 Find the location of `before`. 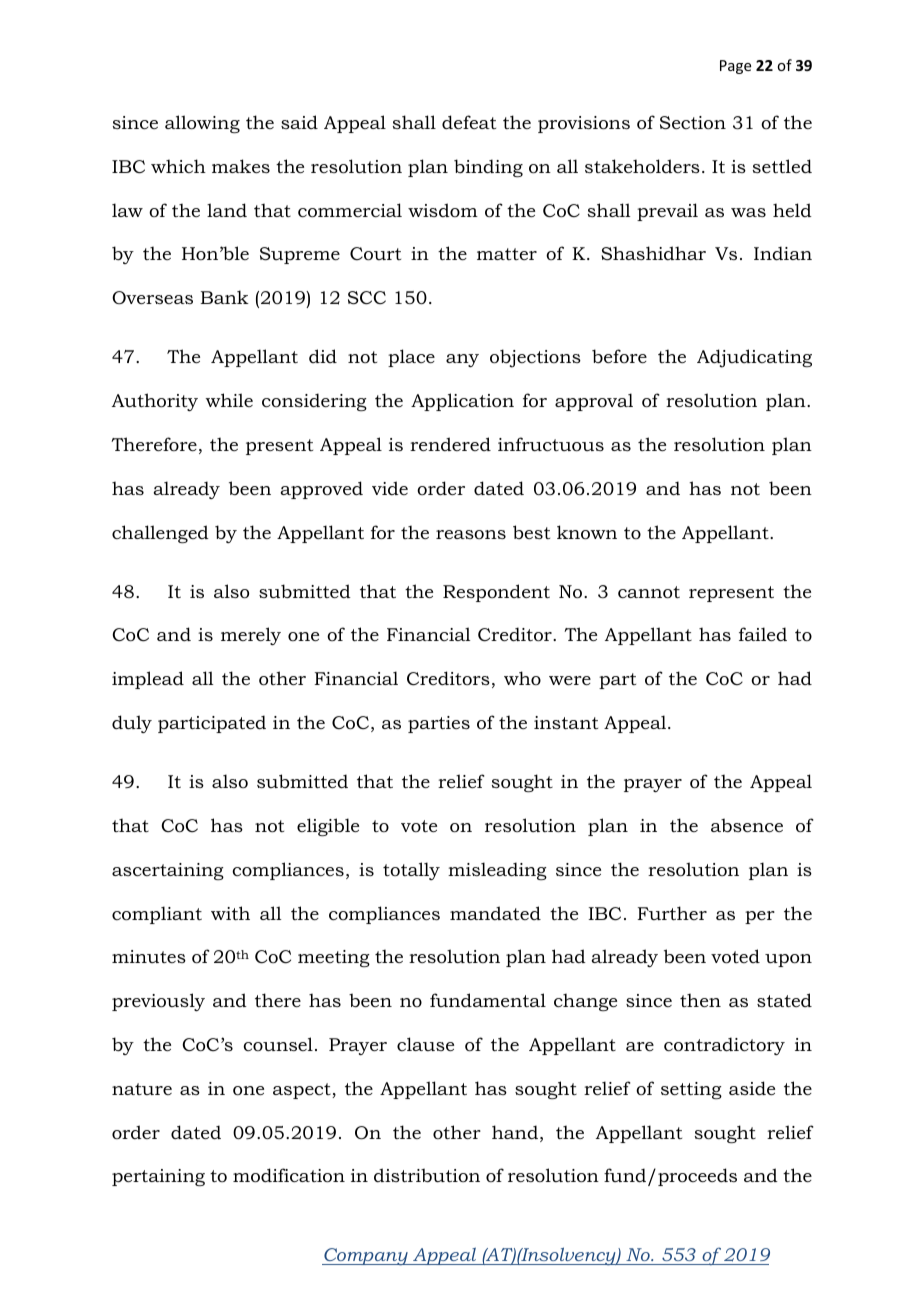

before is located at coordinates (619, 356).
